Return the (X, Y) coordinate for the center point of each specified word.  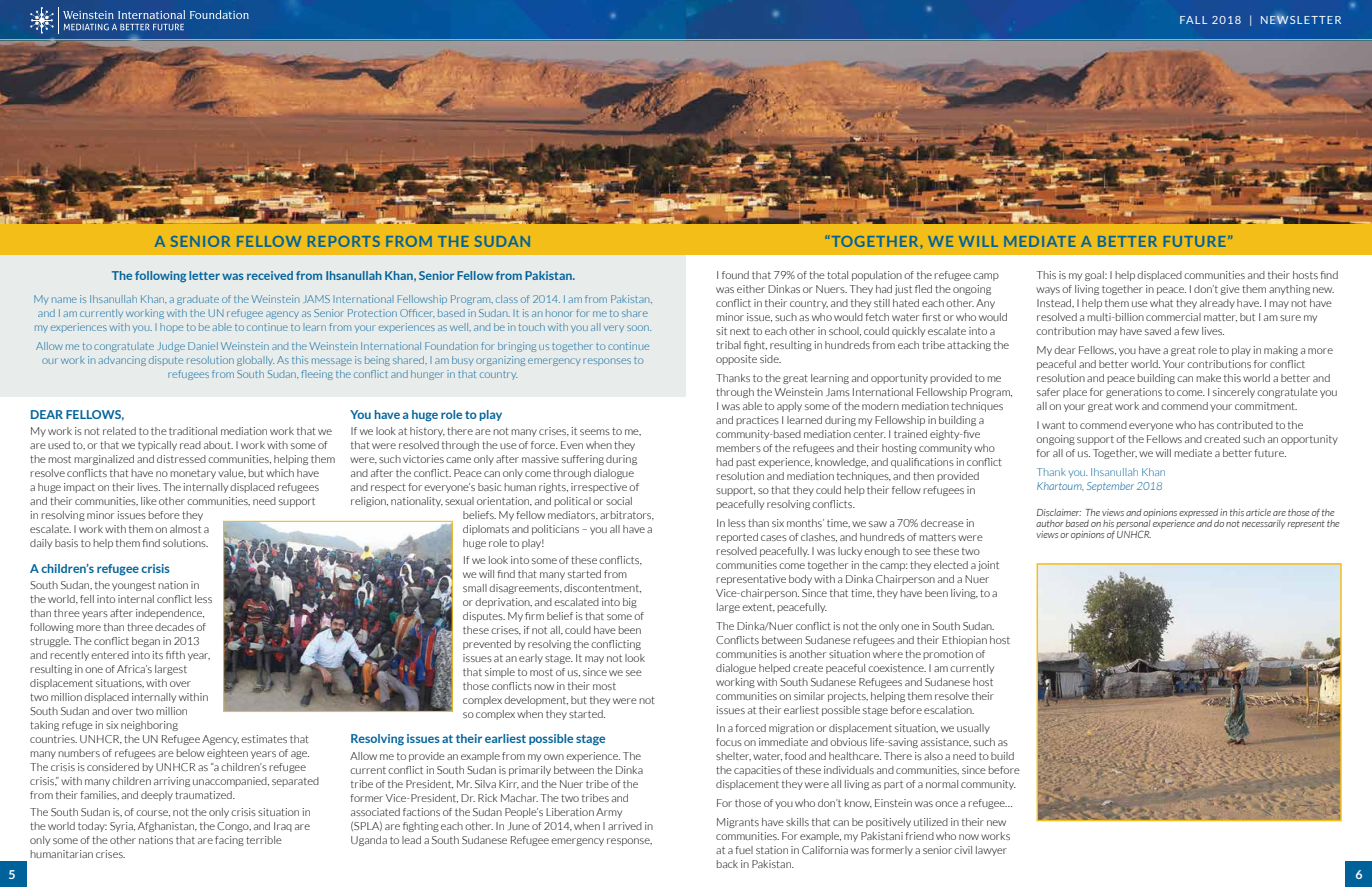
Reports (344, 241)
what (1161, 303)
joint (988, 566)
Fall (1193, 20)
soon (639, 328)
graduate (198, 300)
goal (1095, 276)
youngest (134, 586)
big (630, 603)
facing (229, 841)
